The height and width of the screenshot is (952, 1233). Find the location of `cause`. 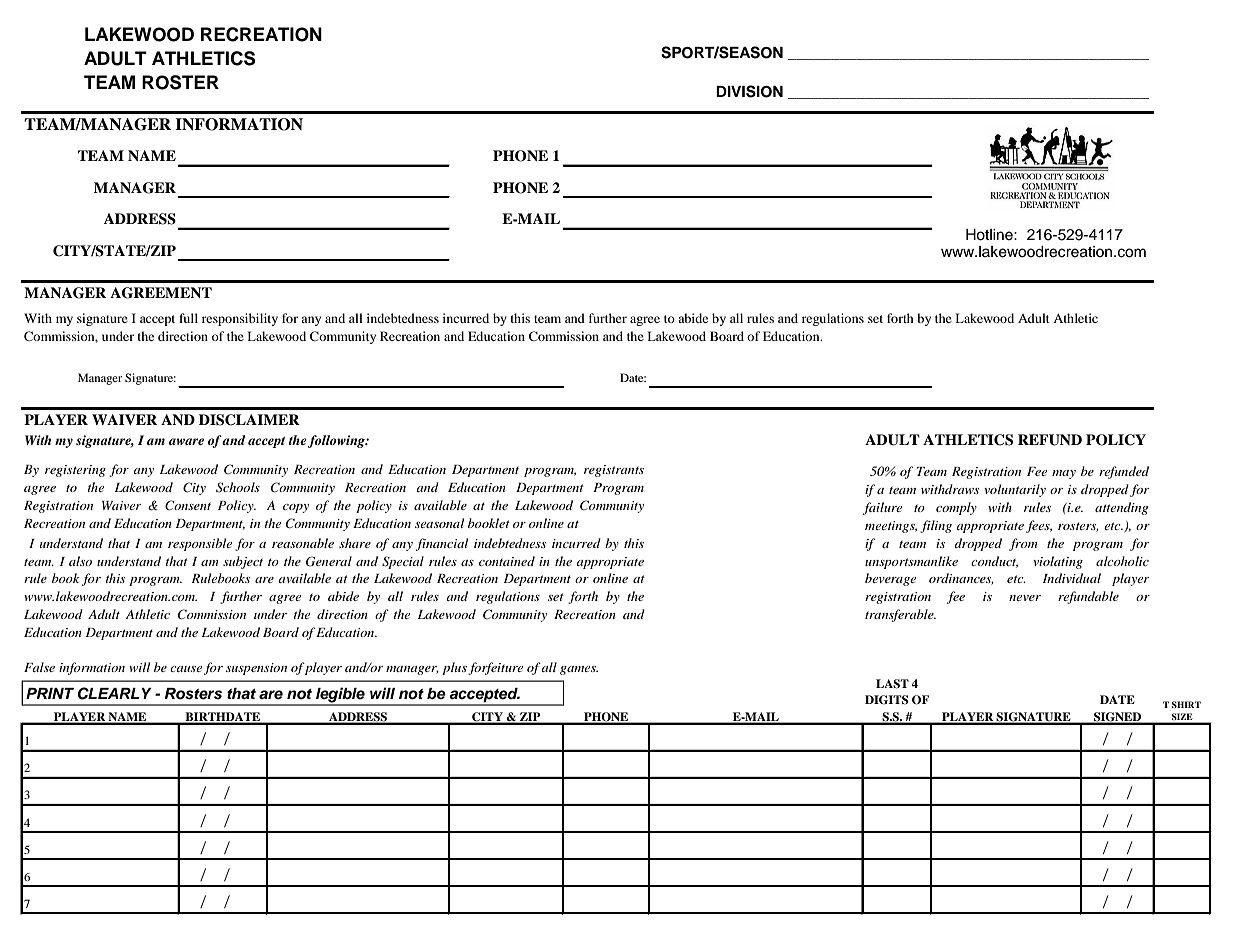

cause is located at coordinates (186, 669).
